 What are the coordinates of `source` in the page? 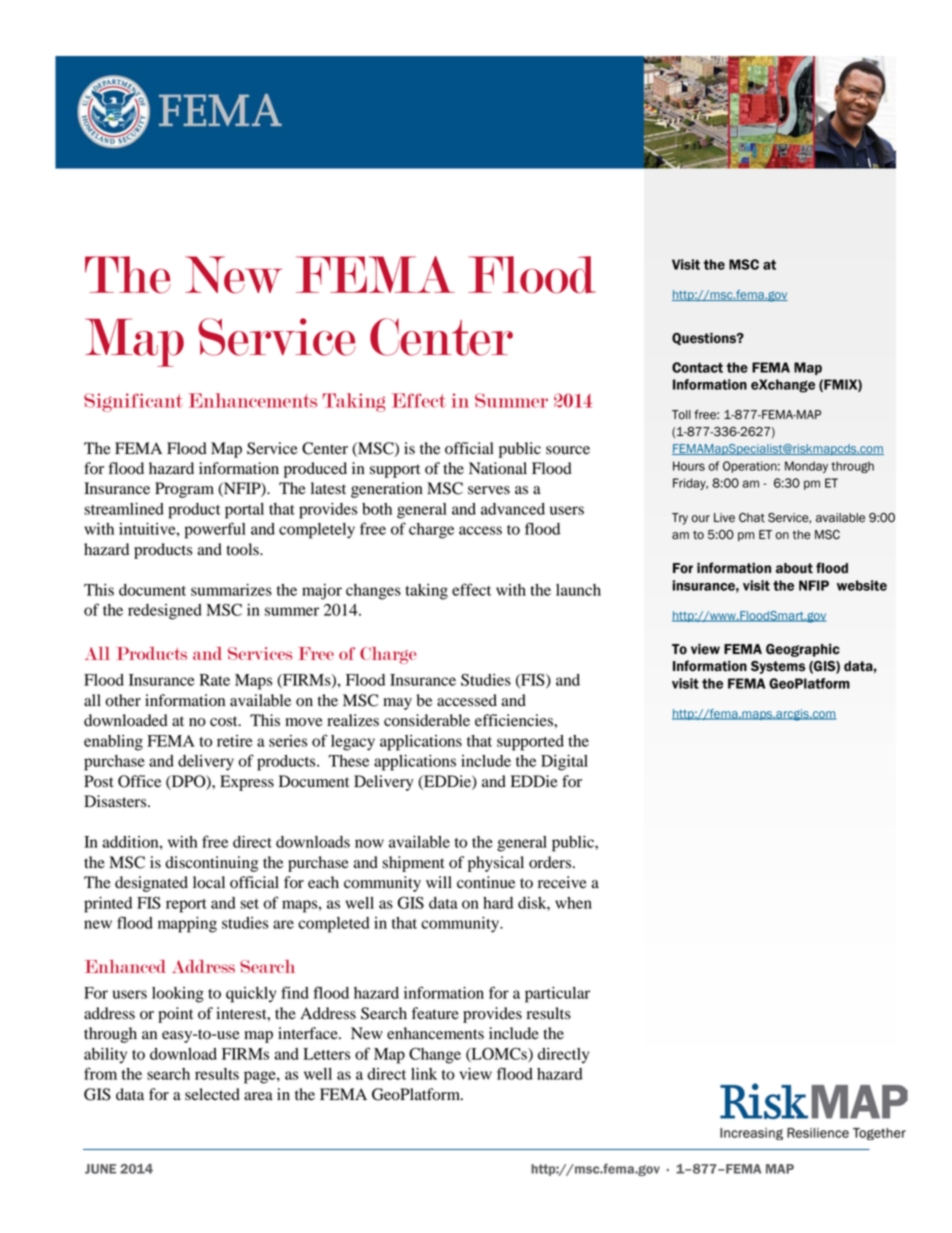 It's located at (568, 450).
